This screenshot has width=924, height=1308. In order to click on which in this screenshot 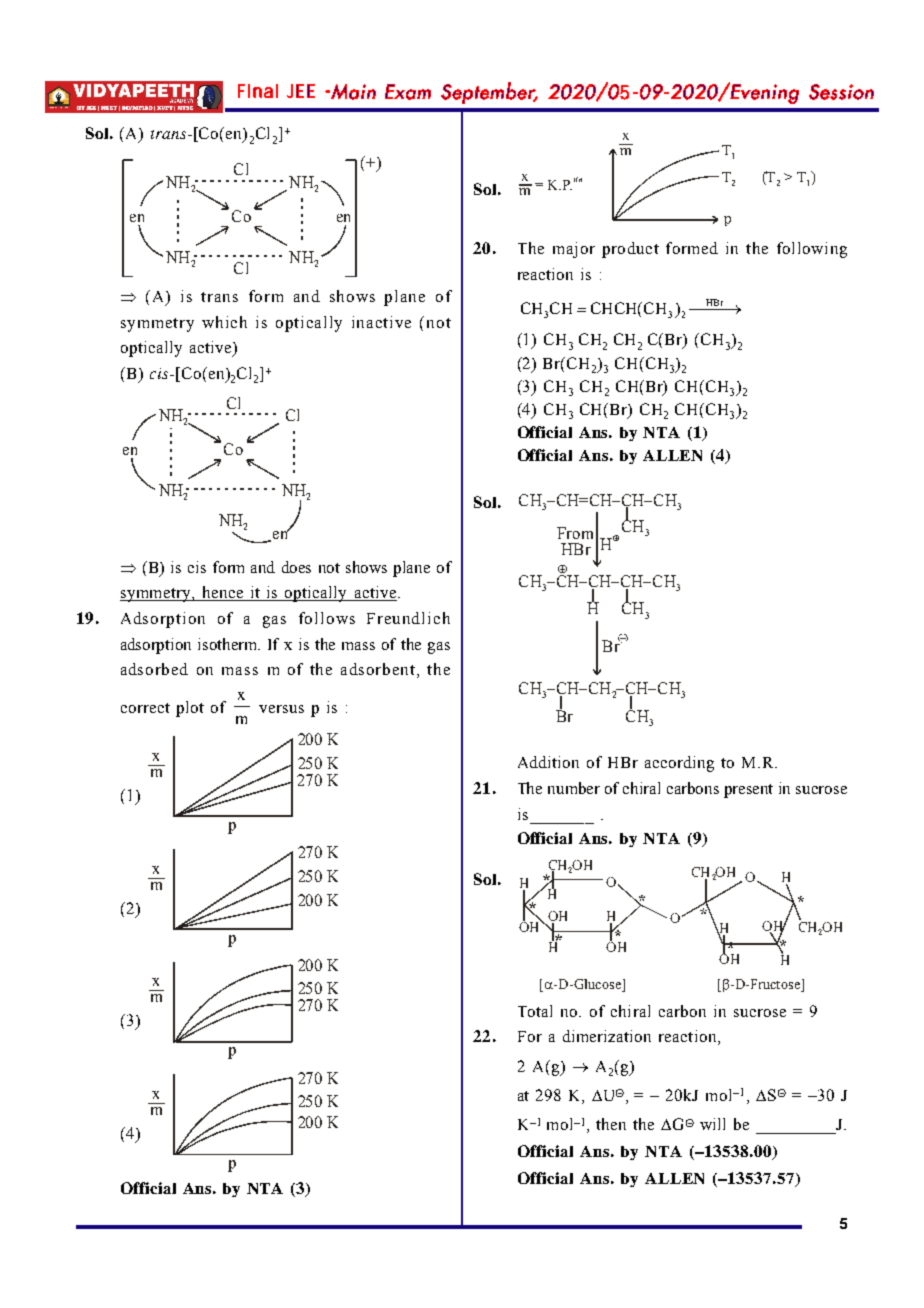, I will do `click(224, 322)`.
